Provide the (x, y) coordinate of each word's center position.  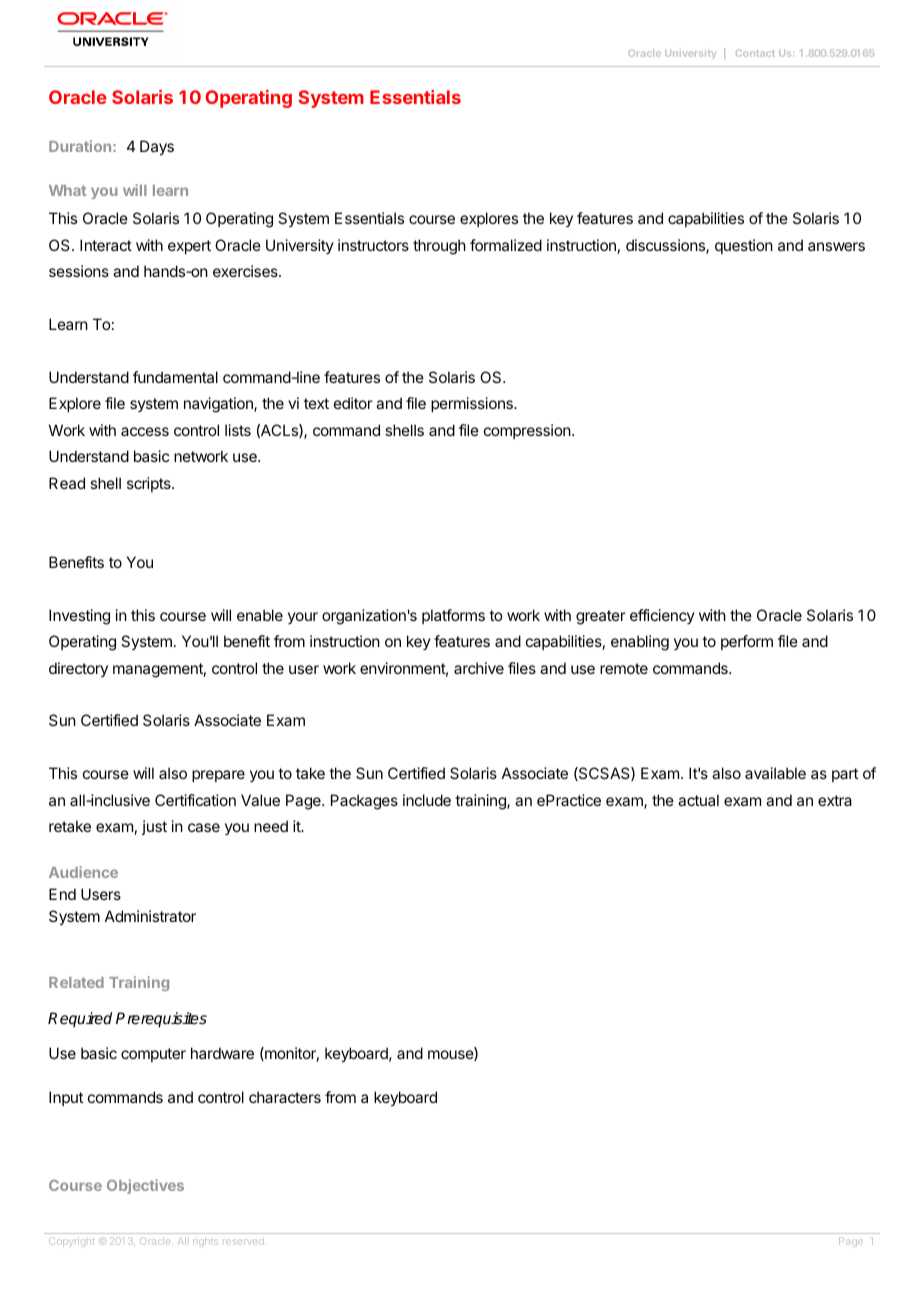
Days (157, 148)
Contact (755, 53)
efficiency (662, 616)
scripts (150, 484)
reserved (244, 1242)
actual (698, 800)
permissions (473, 404)
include (427, 800)
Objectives (145, 1186)
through (439, 247)
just (154, 827)
